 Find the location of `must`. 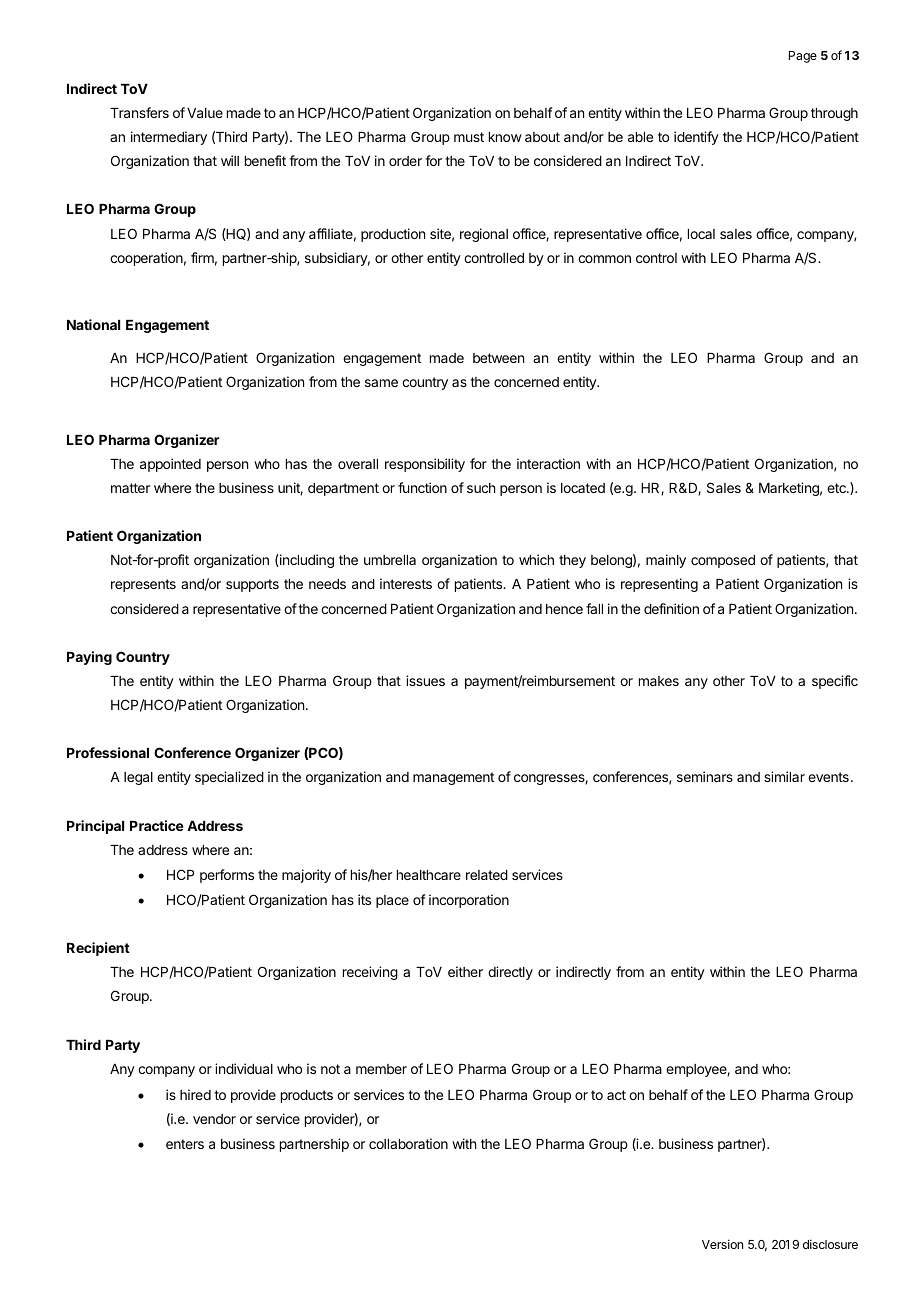

must is located at coordinates (469, 137).
